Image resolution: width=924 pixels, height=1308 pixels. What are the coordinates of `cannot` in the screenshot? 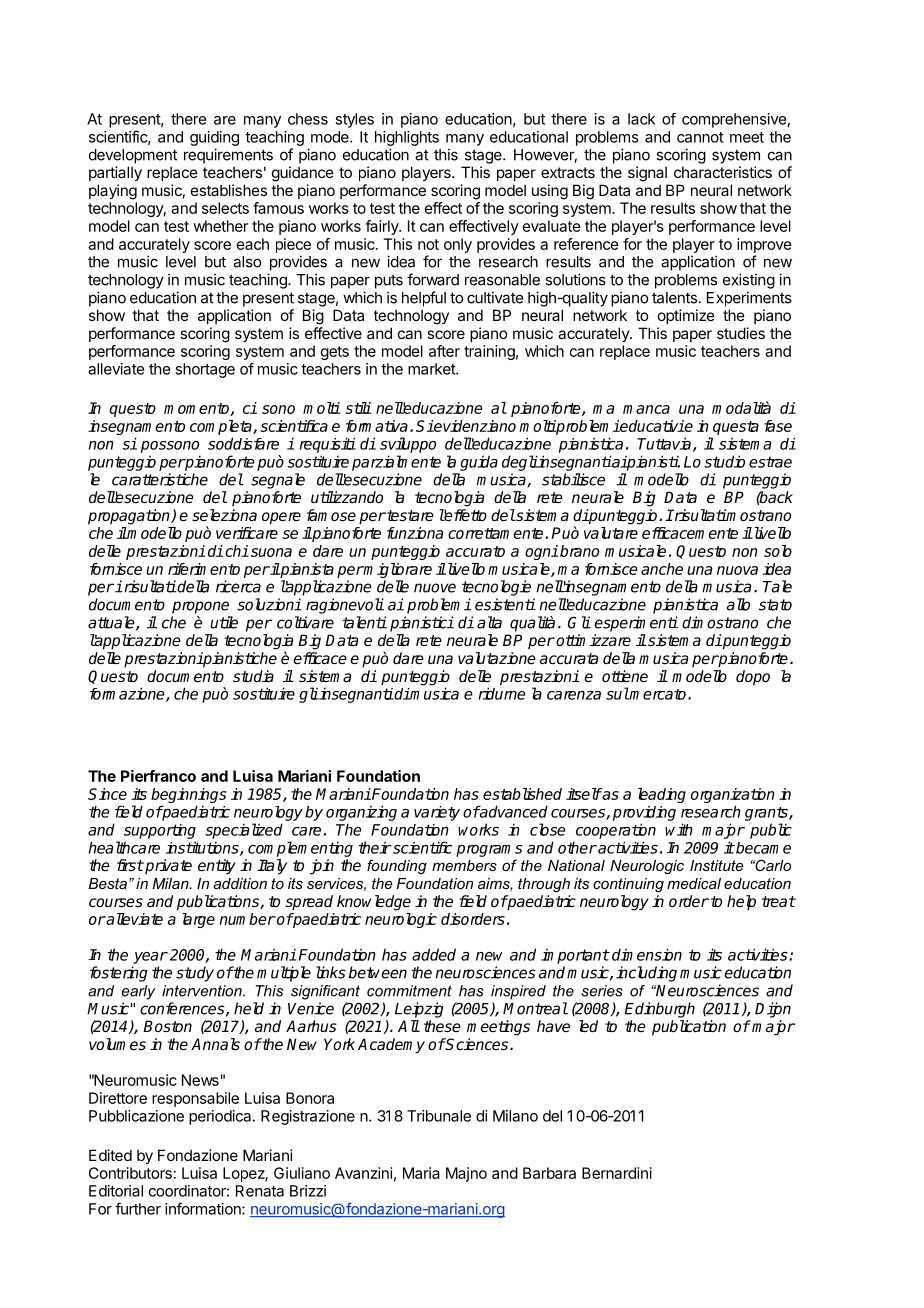 It's located at (700, 137).
